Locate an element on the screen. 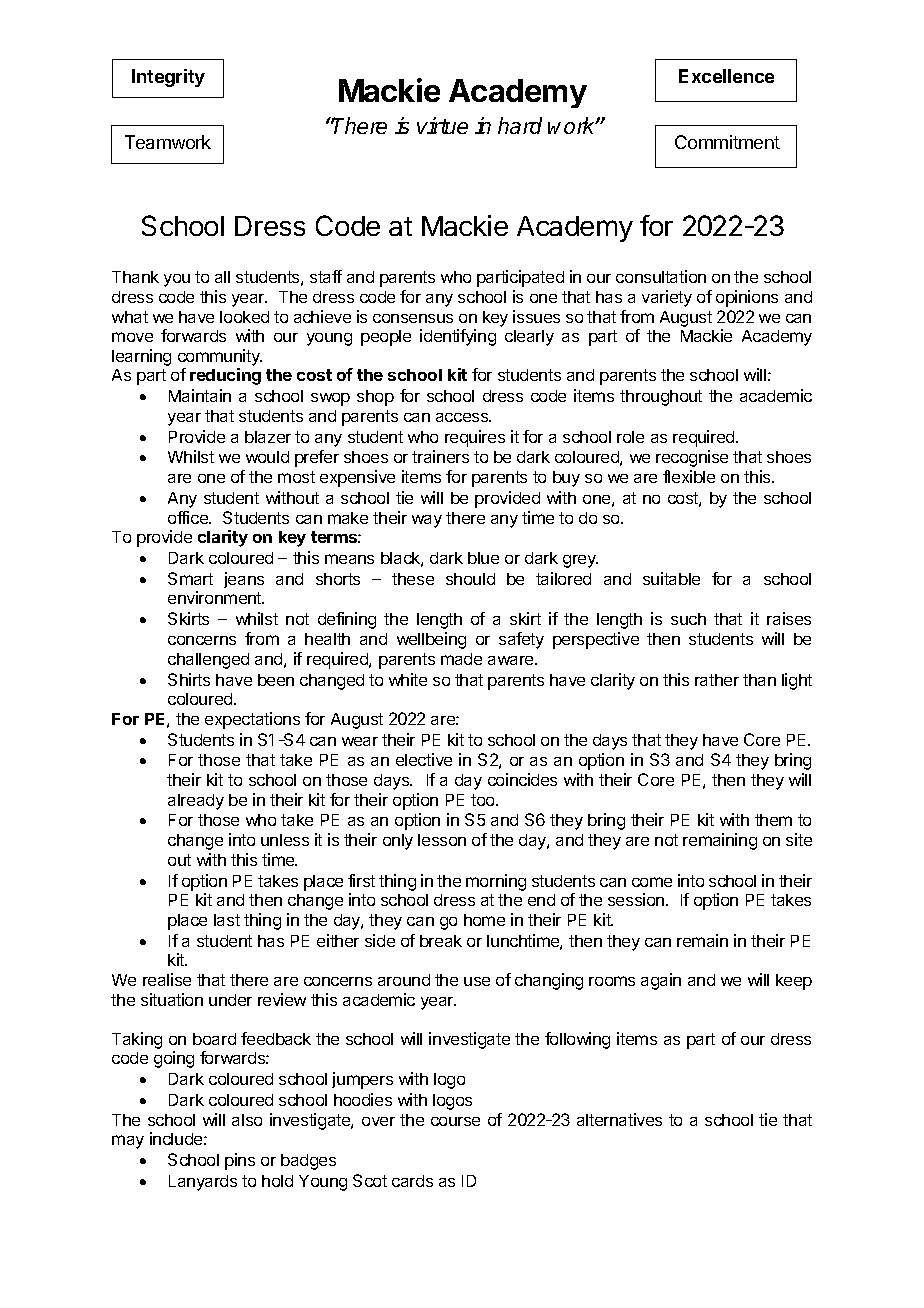 Image resolution: width=924 pixels, height=1308 pixels. already is located at coordinates (196, 802).
